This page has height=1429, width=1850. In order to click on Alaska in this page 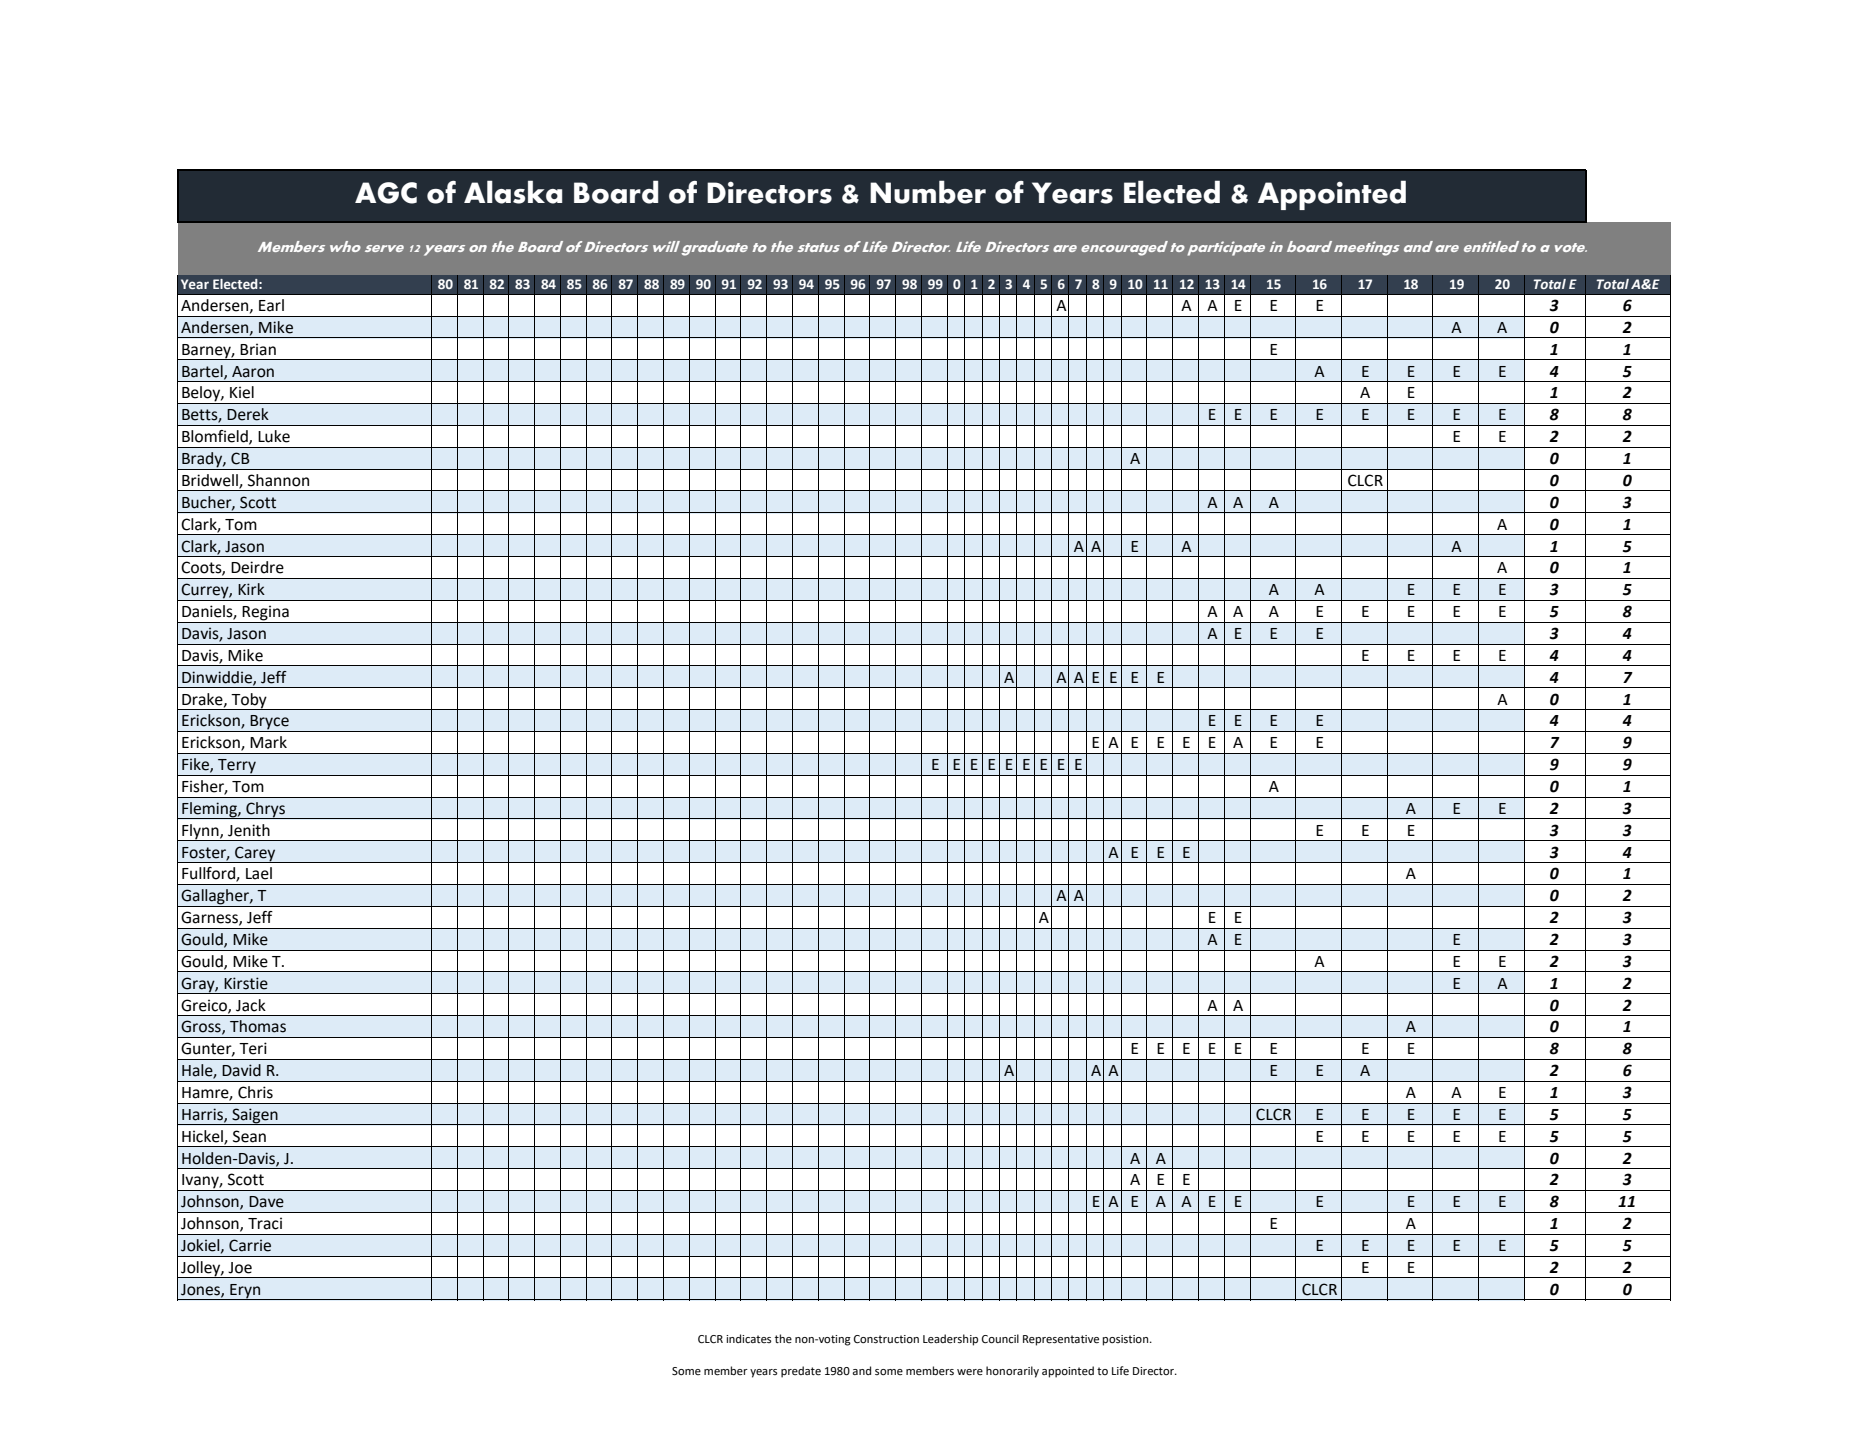, I will do `click(513, 192)`.
